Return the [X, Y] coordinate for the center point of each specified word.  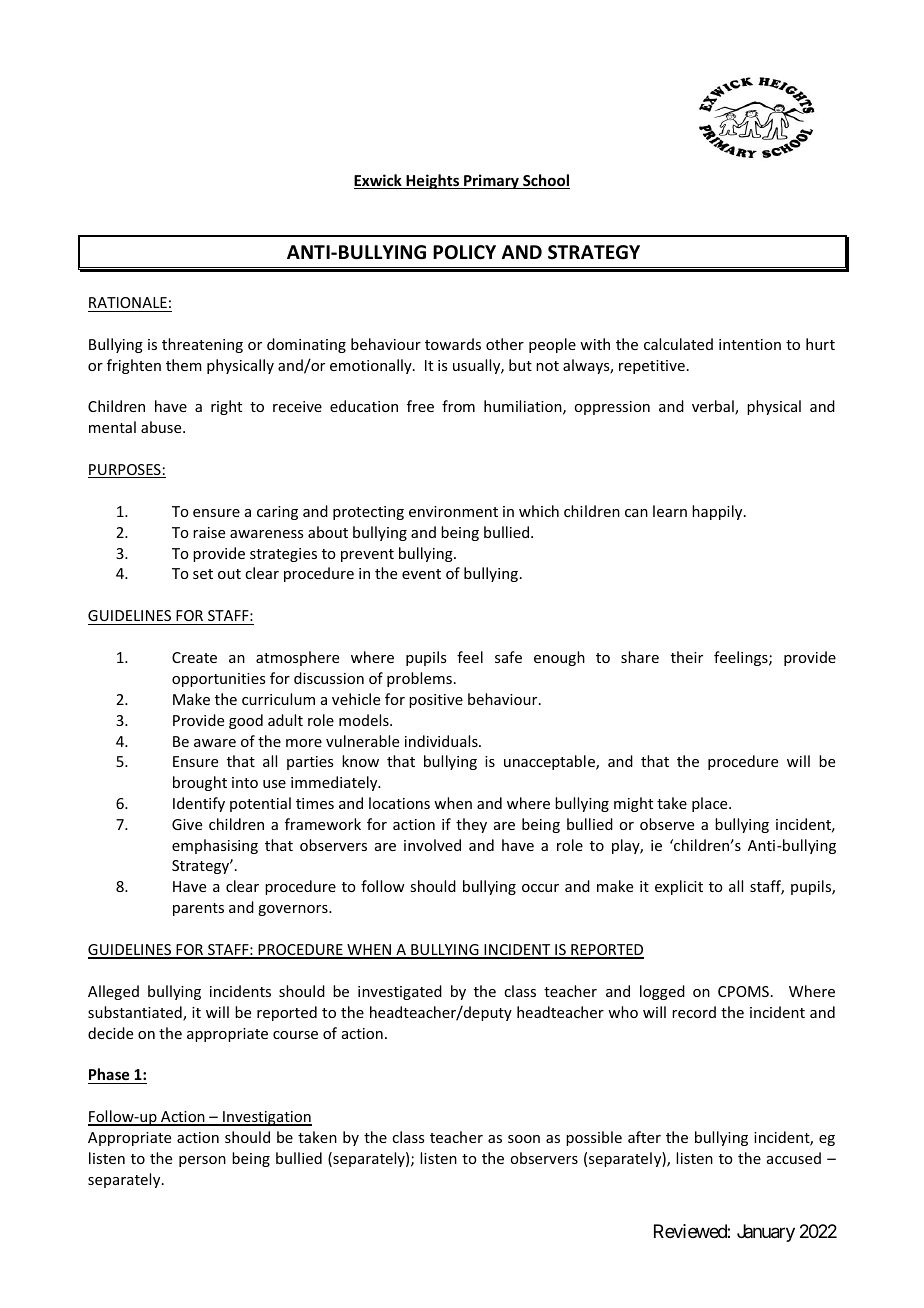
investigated [400, 992]
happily [718, 512]
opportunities [218, 680]
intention [750, 344]
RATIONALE [128, 302]
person [202, 1161]
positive [436, 701]
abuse [162, 427]
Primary [491, 181]
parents [198, 909]
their [687, 657]
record [694, 1012]
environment [453, 511]
